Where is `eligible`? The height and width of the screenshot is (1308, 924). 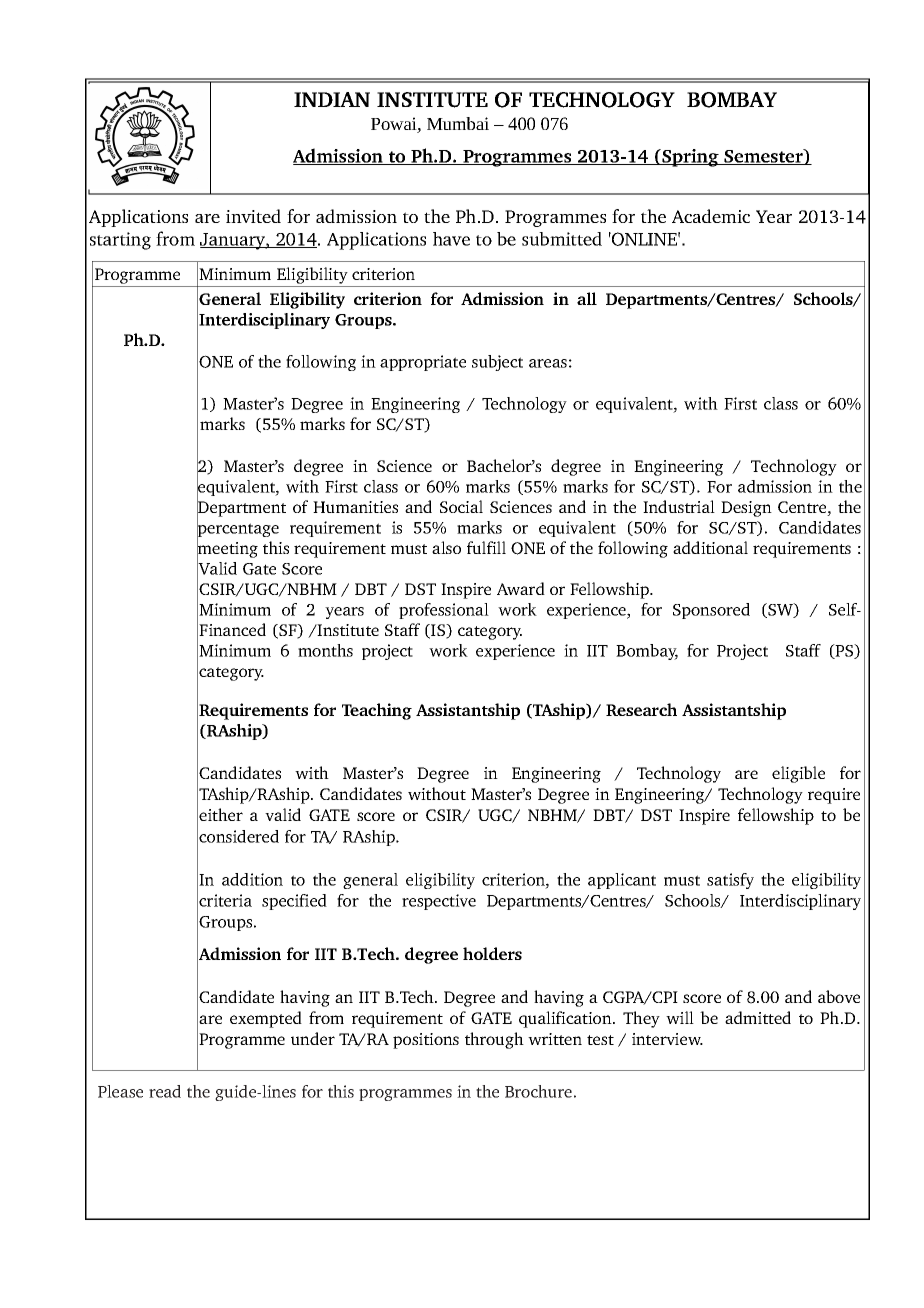
eligible is located at coordinates (798, 774).
